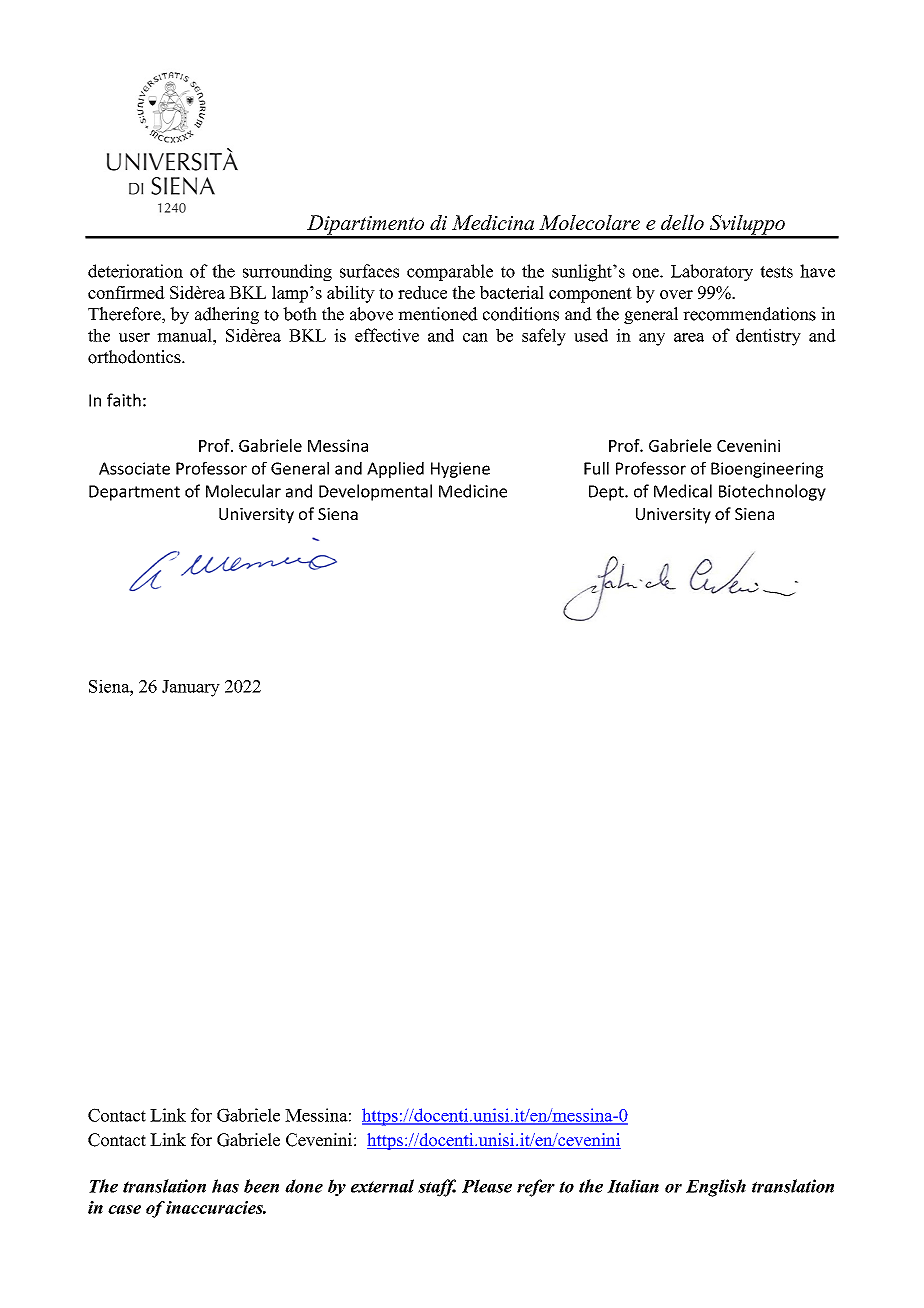 This page has width=924, height=1308. I want to click on Medicine, so click(473, 491).
